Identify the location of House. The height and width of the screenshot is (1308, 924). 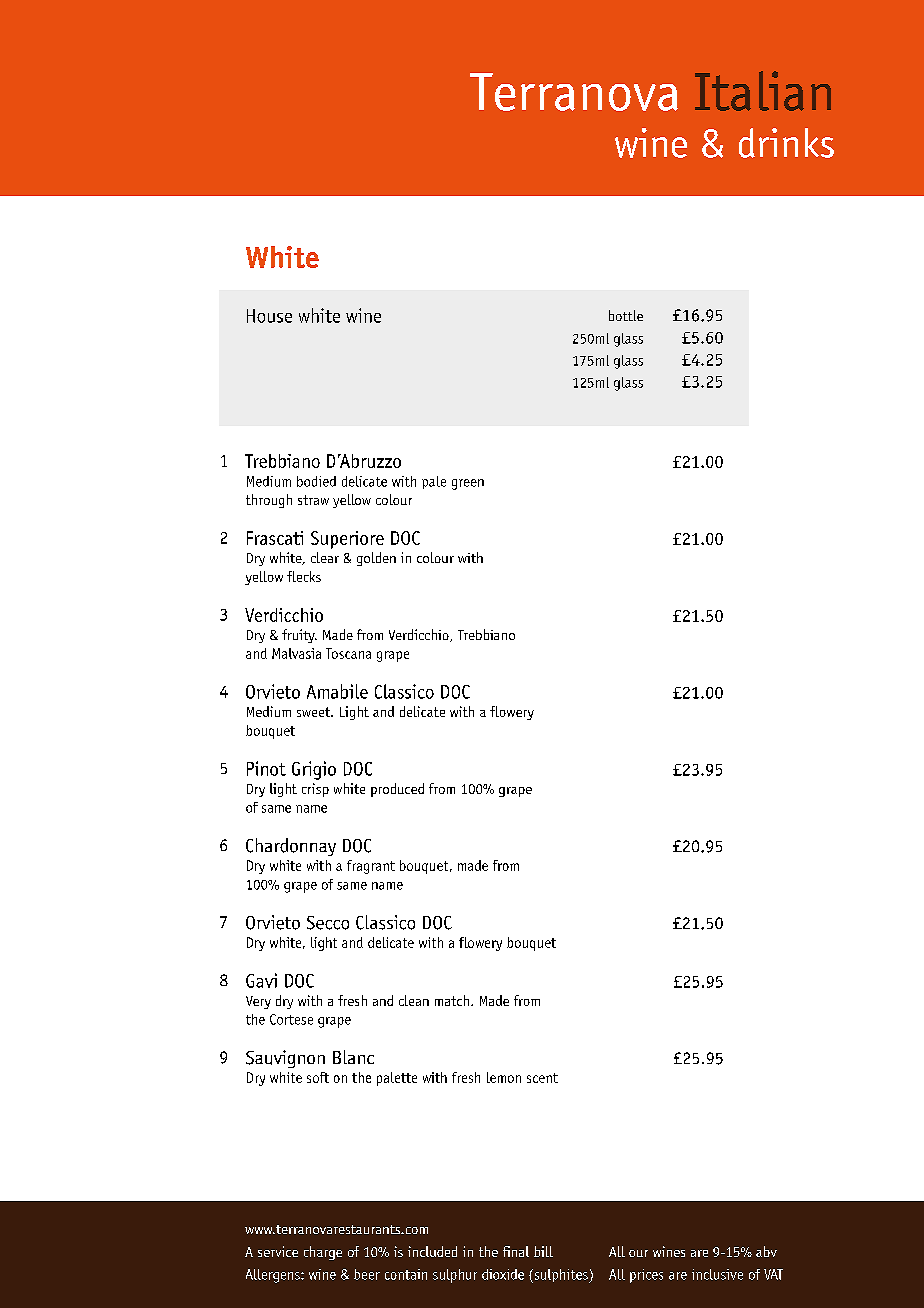
(269, 316).
